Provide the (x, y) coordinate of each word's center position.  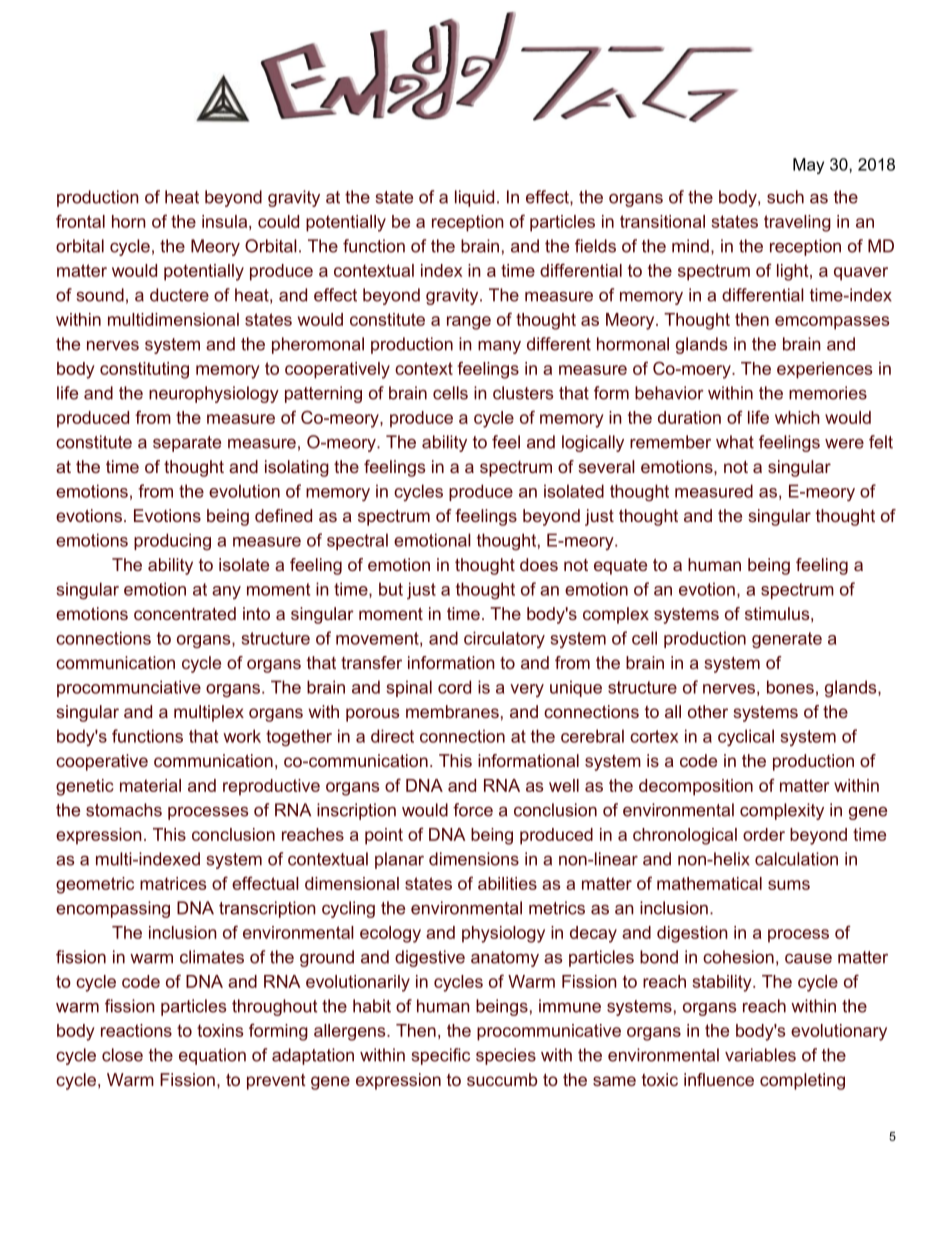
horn (129, 221)
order (764, 834)
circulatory (504, 639)
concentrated (185, 613)
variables (760, 1055)
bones (790, 687)
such (785, 197)
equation (212, 1056)
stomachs (124, 810)
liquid (474, 198)
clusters (523, 393)
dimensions (474, 859)
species (506, 1056)
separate (187, 444)
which (797, 417)
